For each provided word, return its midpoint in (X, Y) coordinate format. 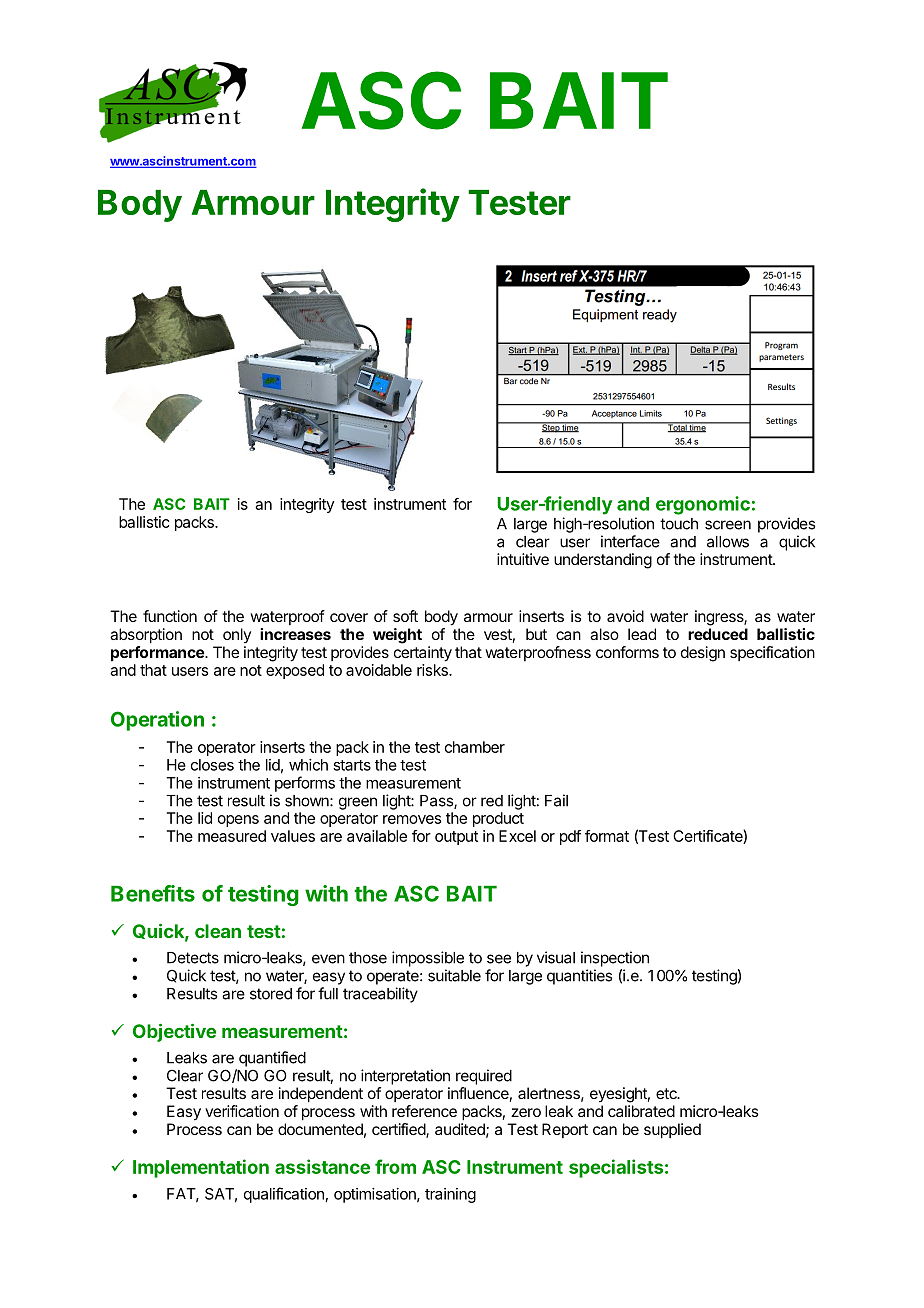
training (450, 1195)
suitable (454, 975)
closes (212, 765)
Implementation (201, 1168)
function (170, 616)
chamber (475, 747)
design (703, 654)
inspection (615, 959)
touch (679, 524)
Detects (193, 958)
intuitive (523, 559)
